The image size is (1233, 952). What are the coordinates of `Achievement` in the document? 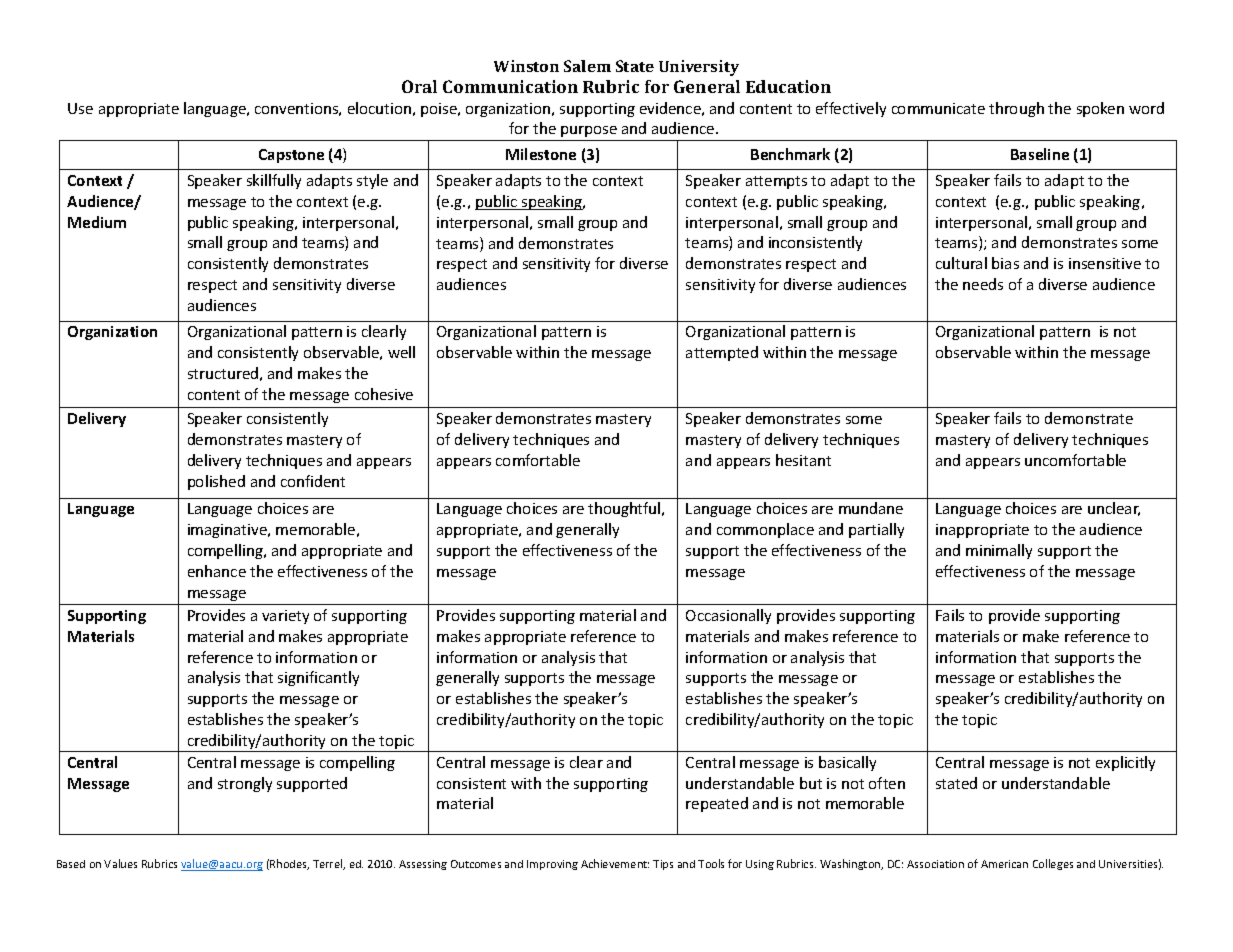 It's located at (615, 863).
